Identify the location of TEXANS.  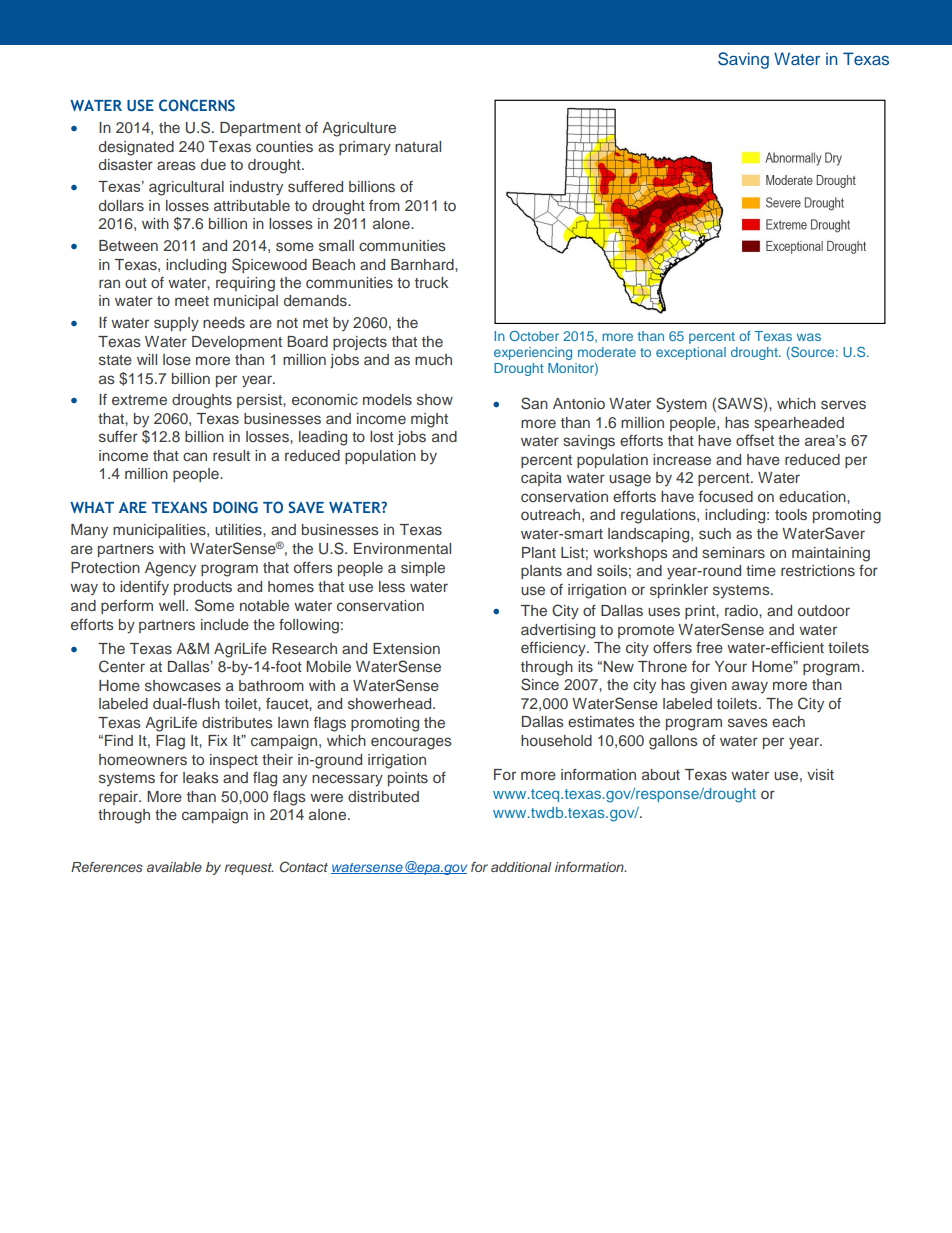
(179, 507).
